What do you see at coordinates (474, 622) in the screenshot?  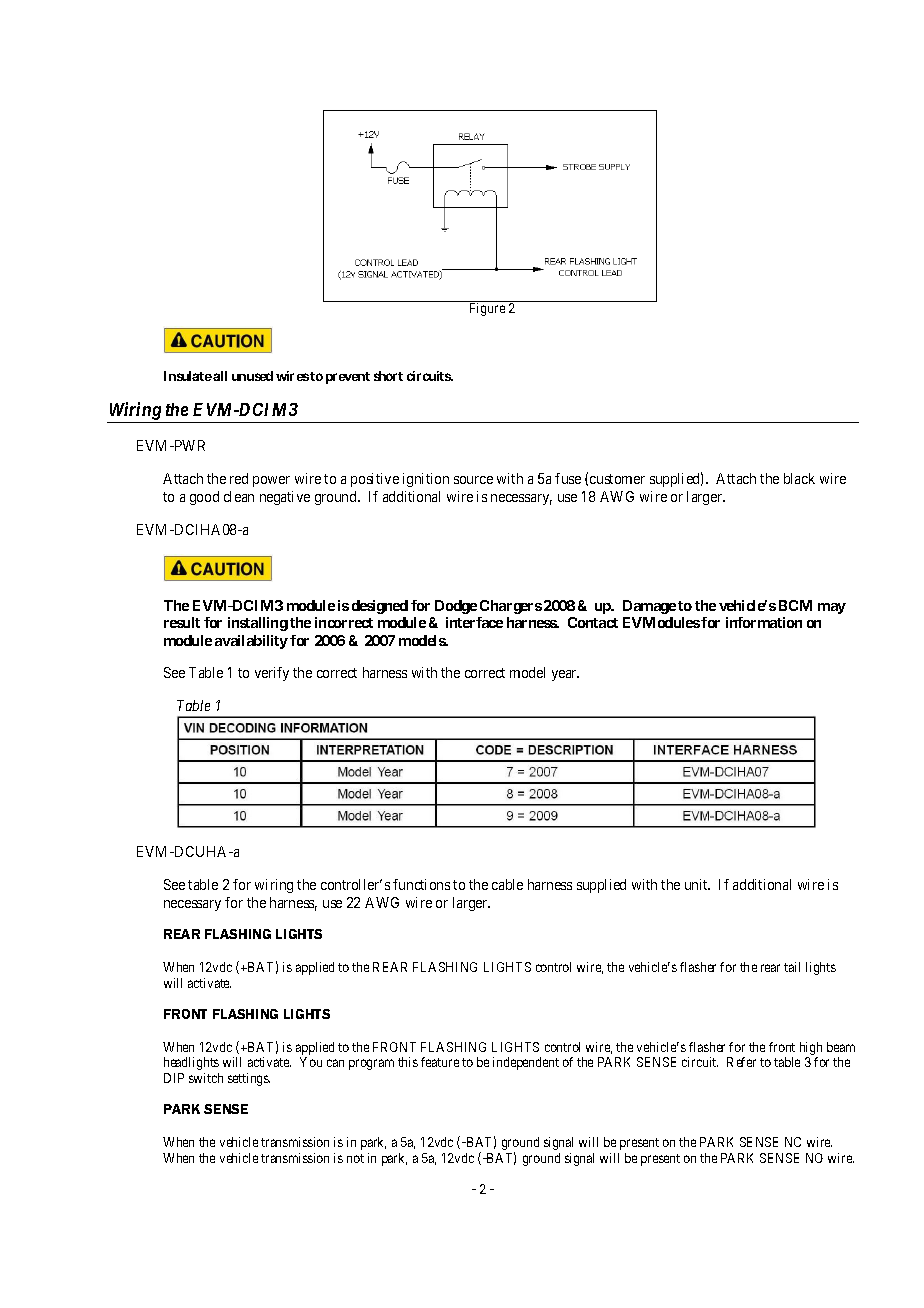 I see `interface` at bounding box center [474, 622].
